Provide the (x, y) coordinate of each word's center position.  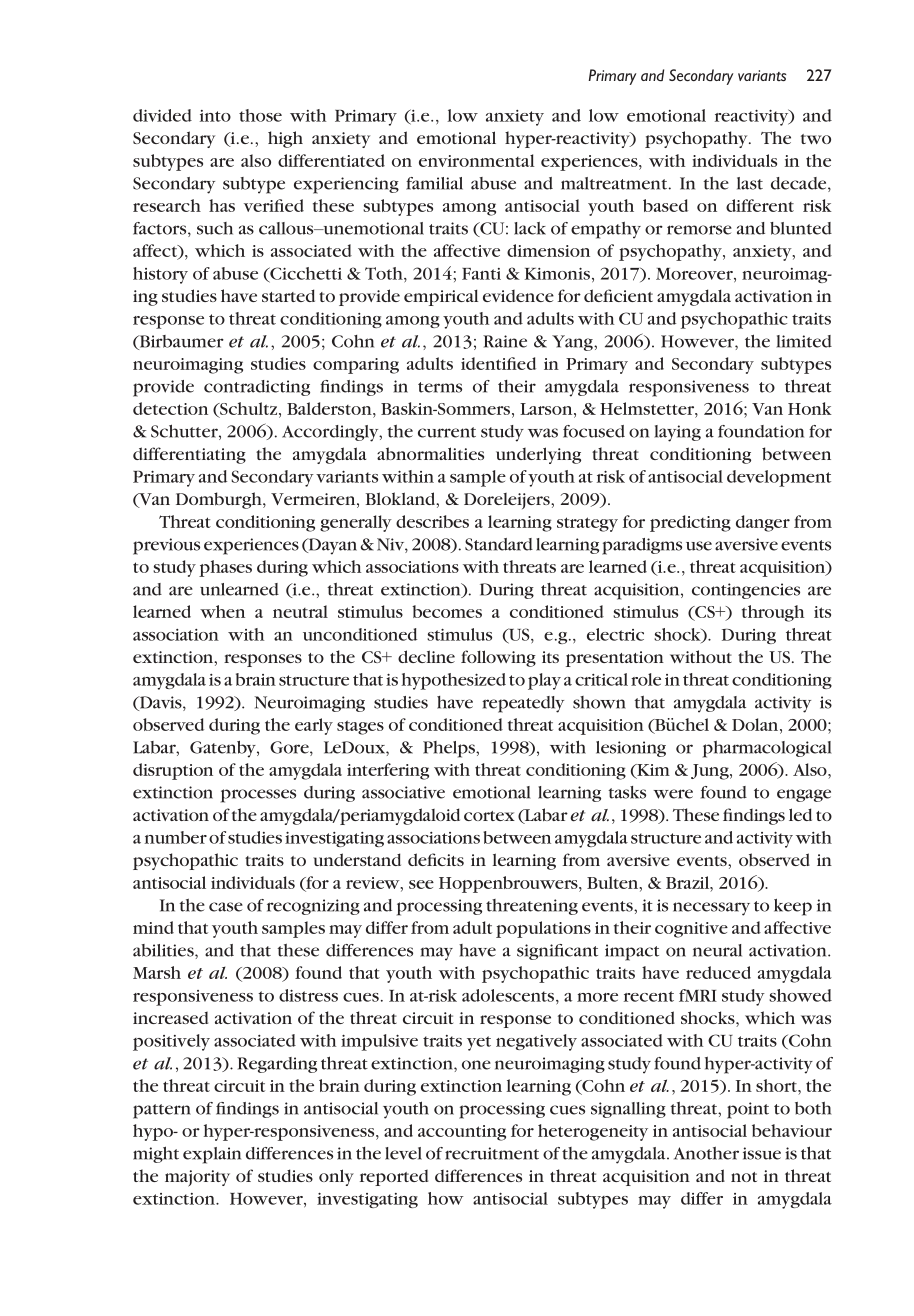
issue (762, 1153)
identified (498, 363)
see (421, 884)
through (773, 613)
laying (677, 433)
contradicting (257, 388)
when (222, 611)
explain (212, 1155)
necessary (711, 909)
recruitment (492, 1153)
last (750, 183)
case (226, 907)
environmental (477, 160)
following (498, 658)
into (215, 116)
